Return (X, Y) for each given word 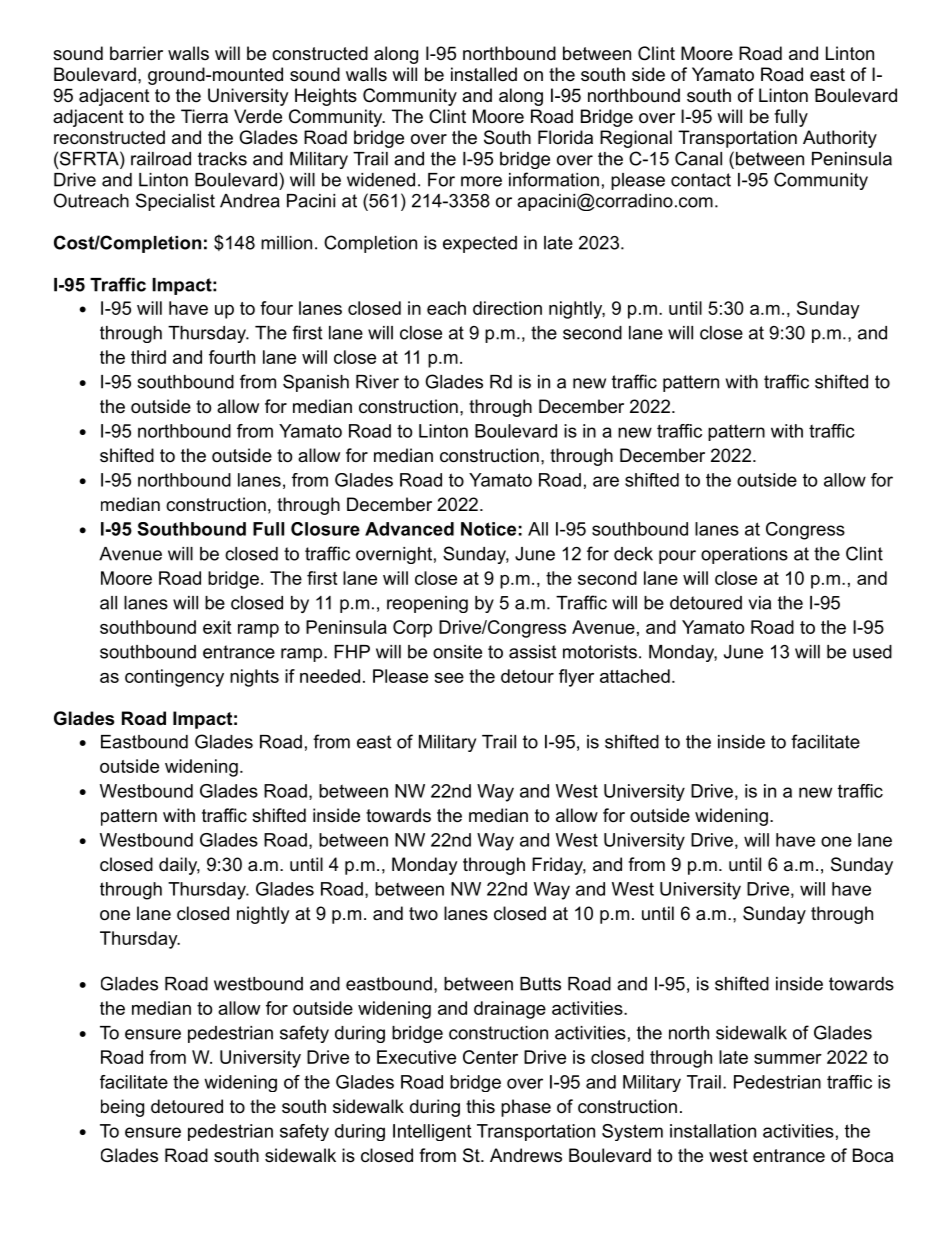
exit (217, 627)
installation (713, 1131)
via (759, 603)
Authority (840, 139)
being (122, 1108)
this (480, 1106)
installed (484, 74)
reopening (427, 604)
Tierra (204, 116)
